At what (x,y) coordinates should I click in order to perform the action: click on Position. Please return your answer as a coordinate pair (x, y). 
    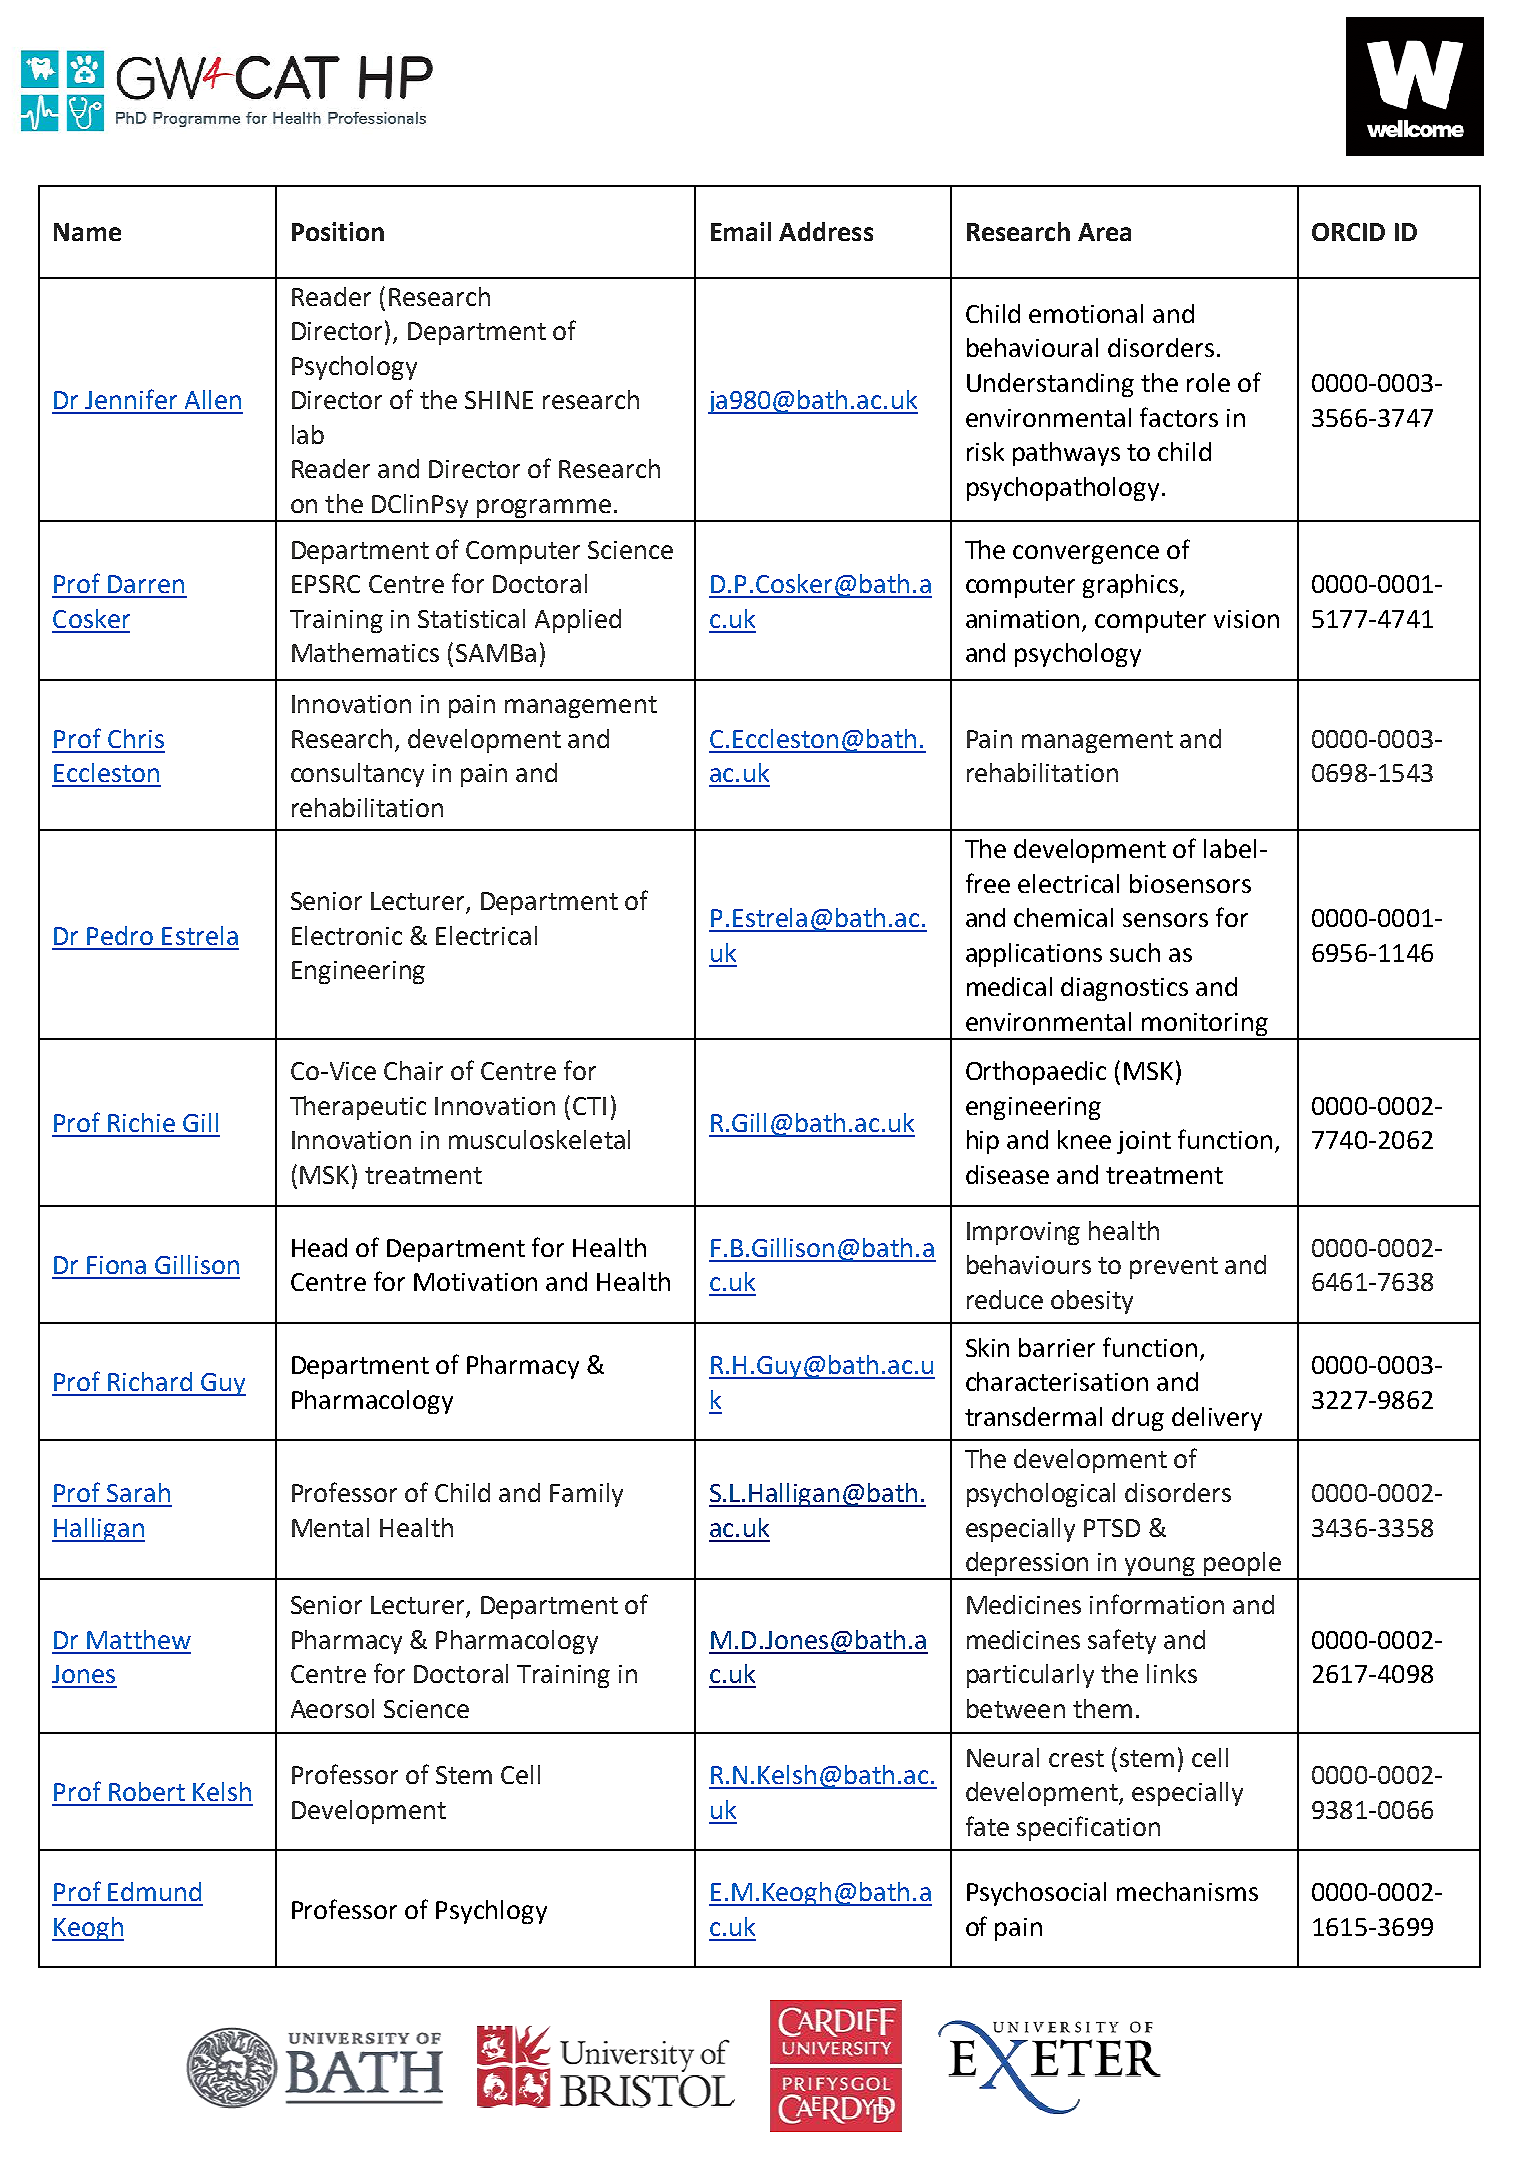
    Looking at the image, I should click on (338, 231).
